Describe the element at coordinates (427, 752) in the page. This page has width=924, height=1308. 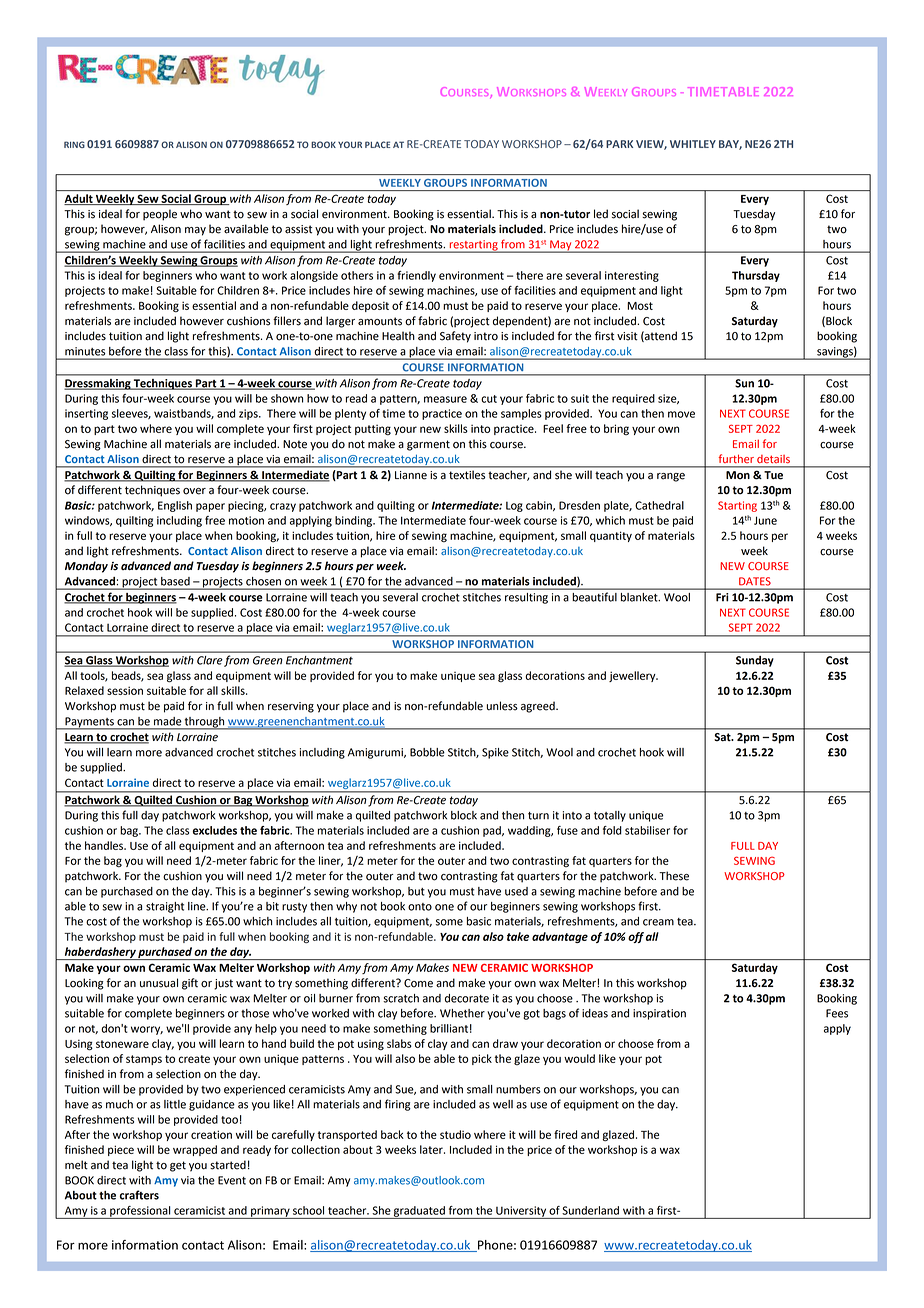
I see `Bobble` at that location.
